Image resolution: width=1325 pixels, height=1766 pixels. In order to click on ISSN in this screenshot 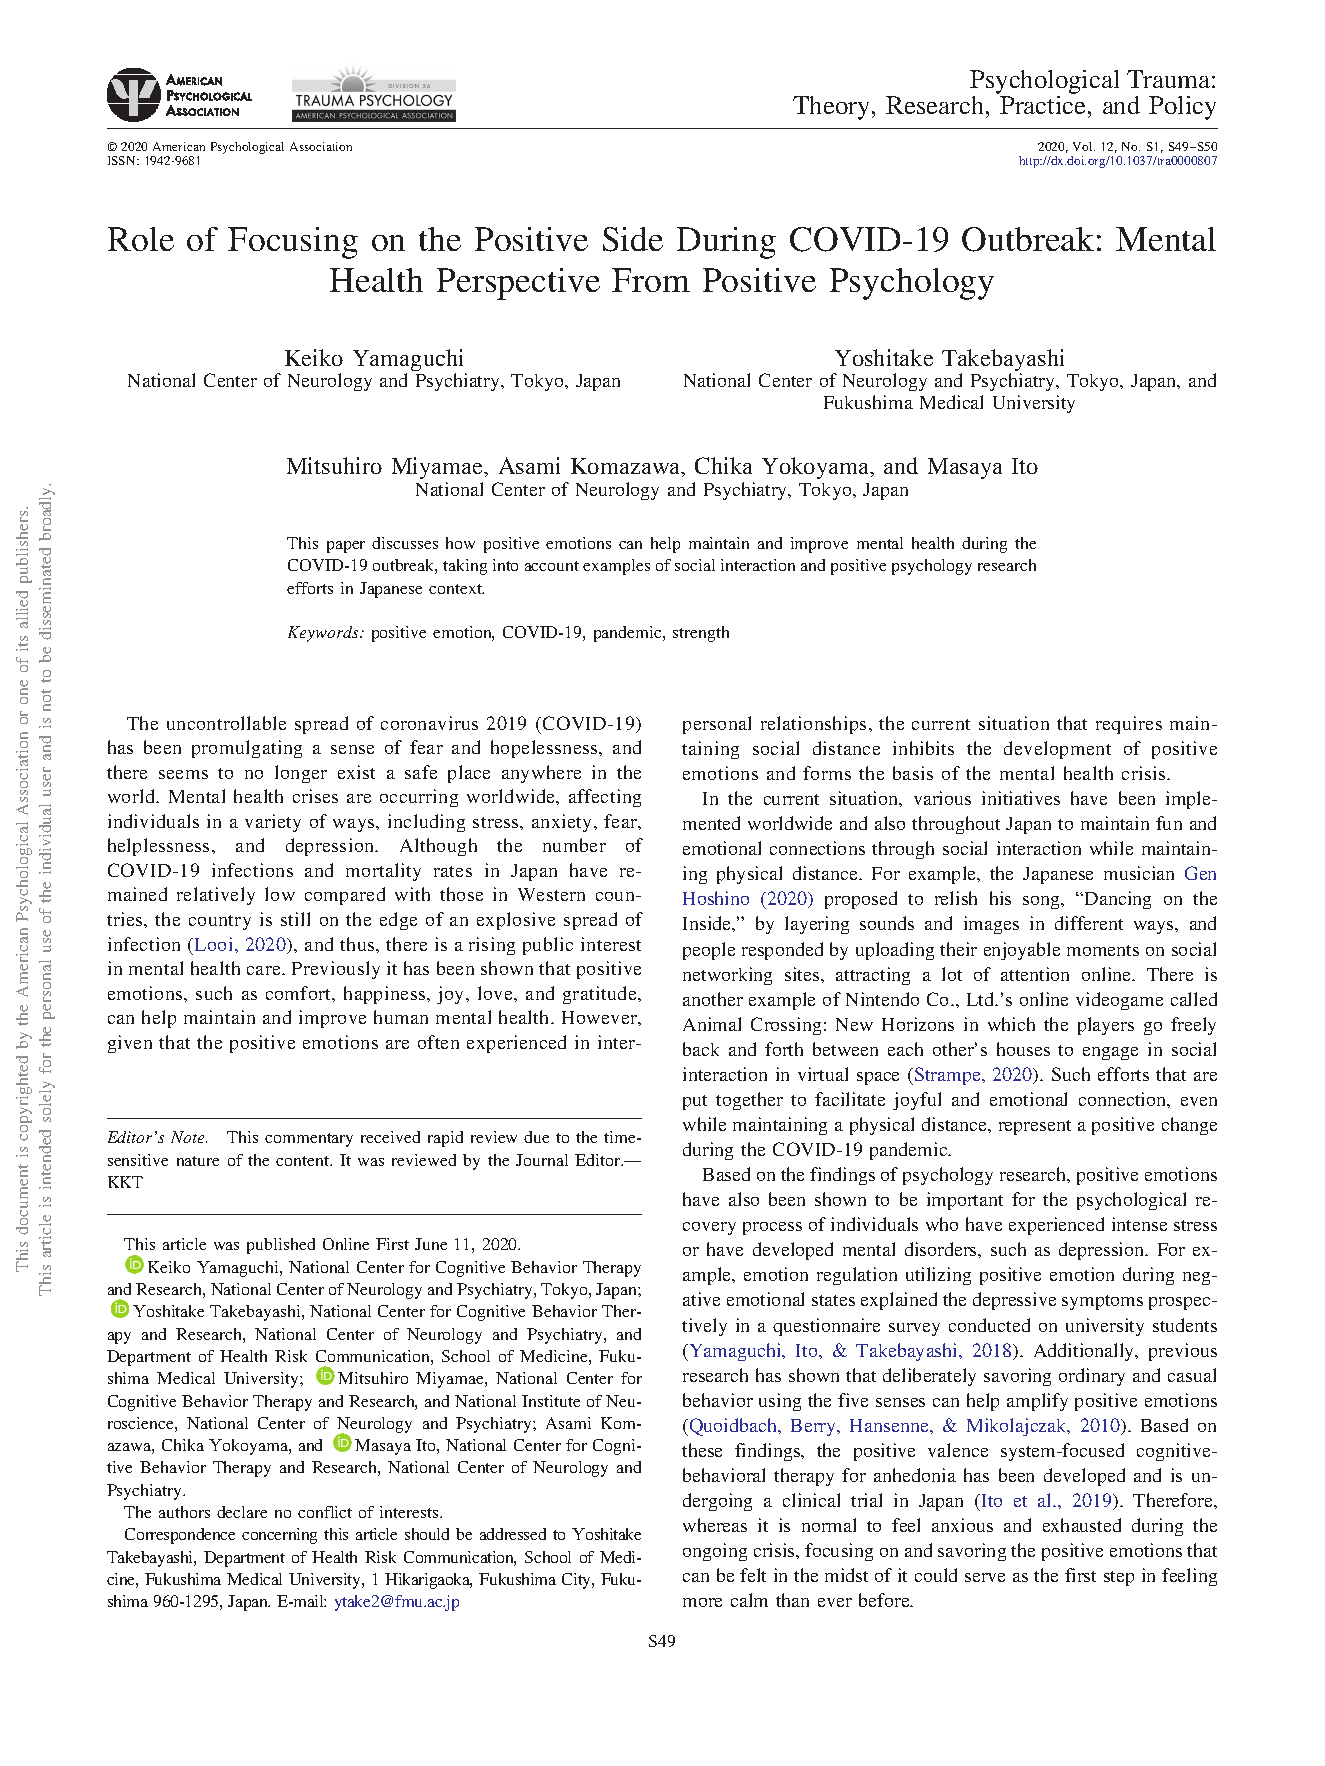, I will do `click(123, 160)`.
